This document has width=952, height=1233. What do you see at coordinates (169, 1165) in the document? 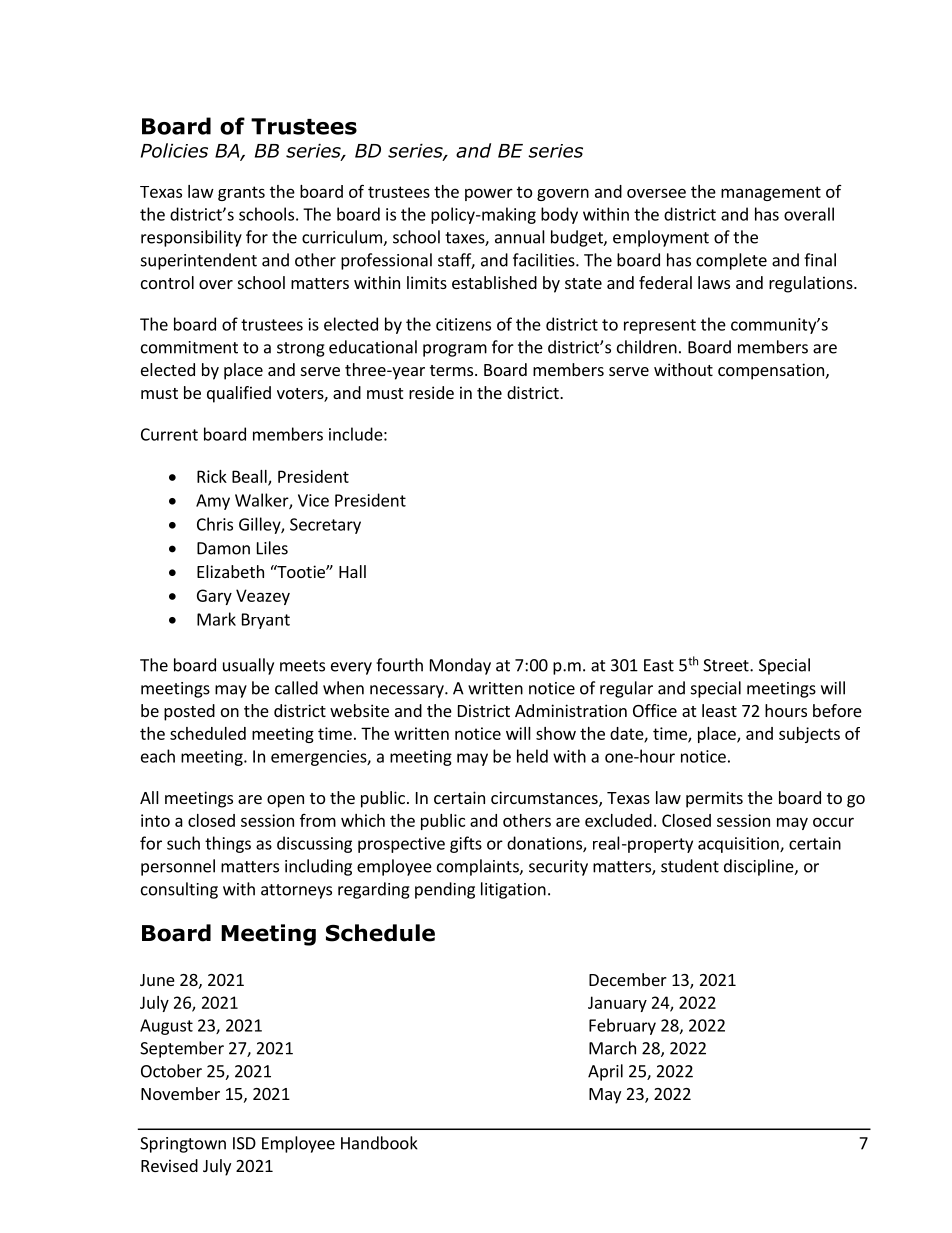
I see `Revised` at bounding box center [169, 1165].
